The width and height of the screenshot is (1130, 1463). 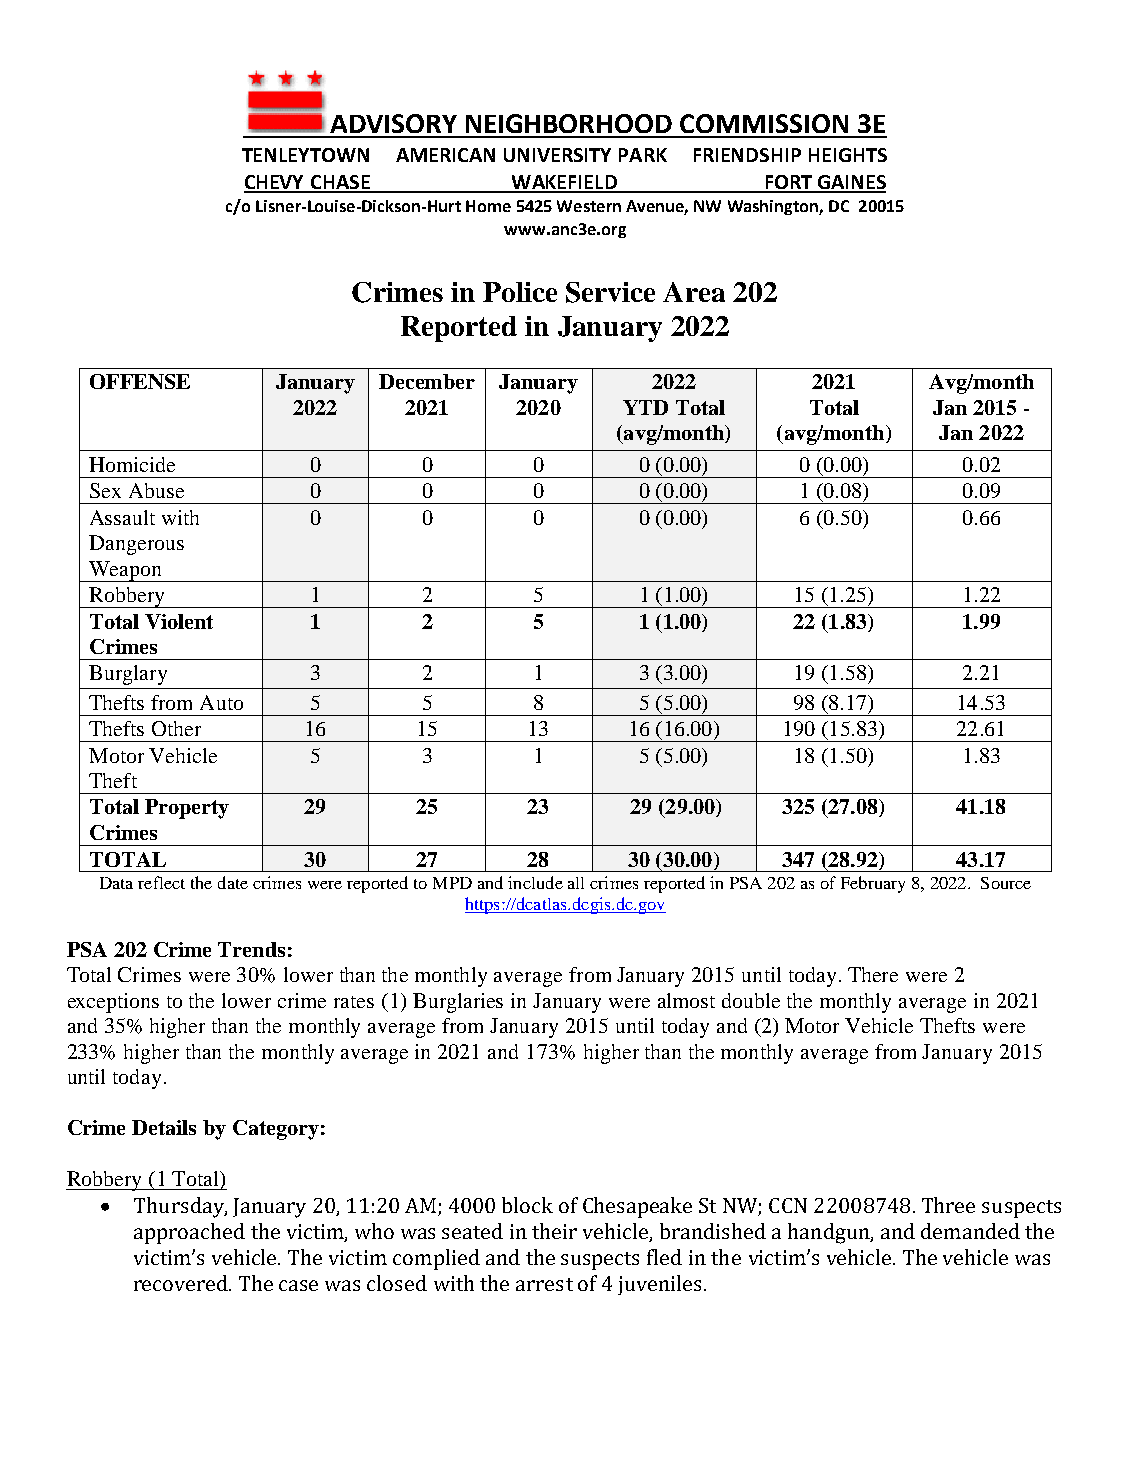 I want to click on demanded, so click(x=970, y=1231).
